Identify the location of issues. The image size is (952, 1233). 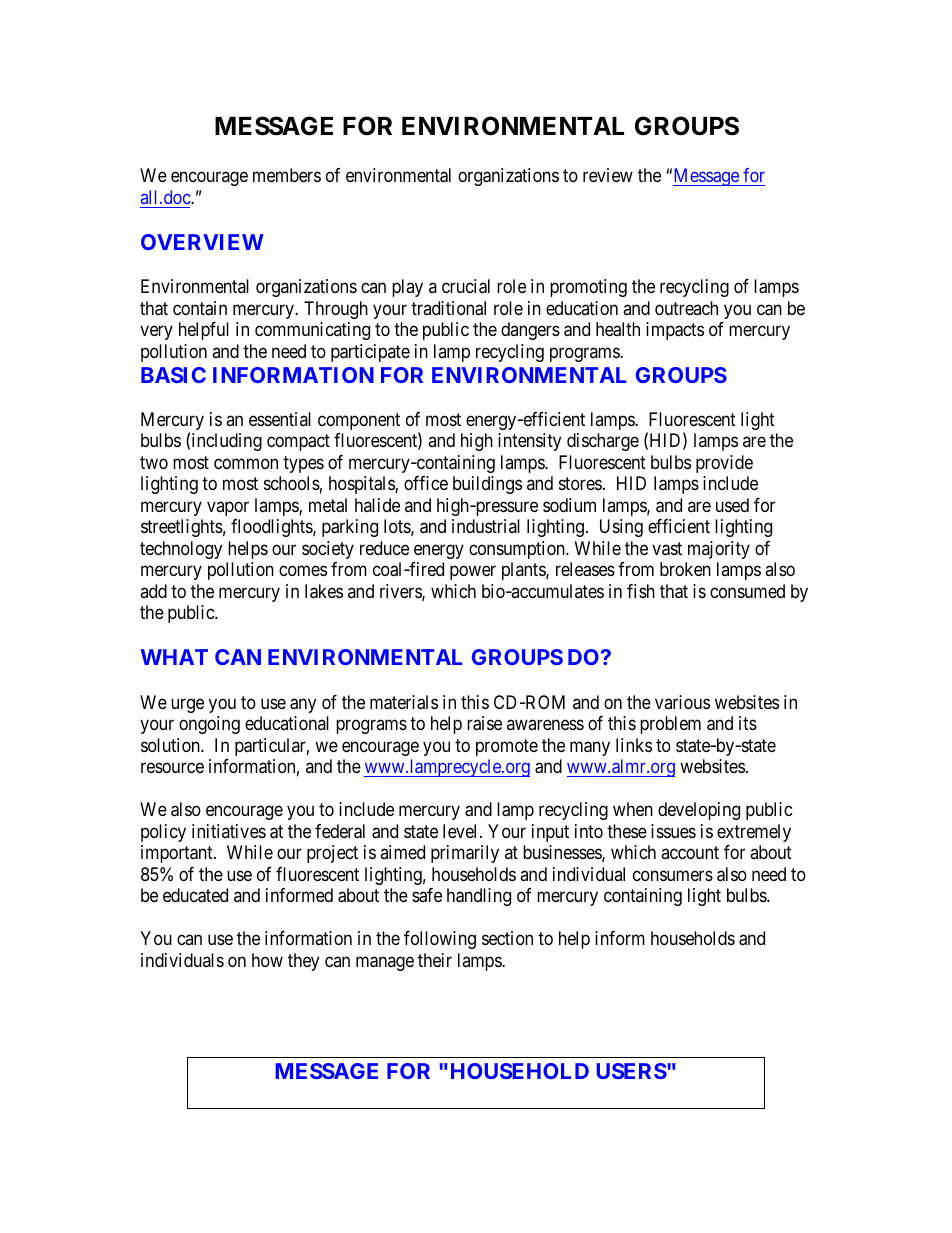
(673, 831).
